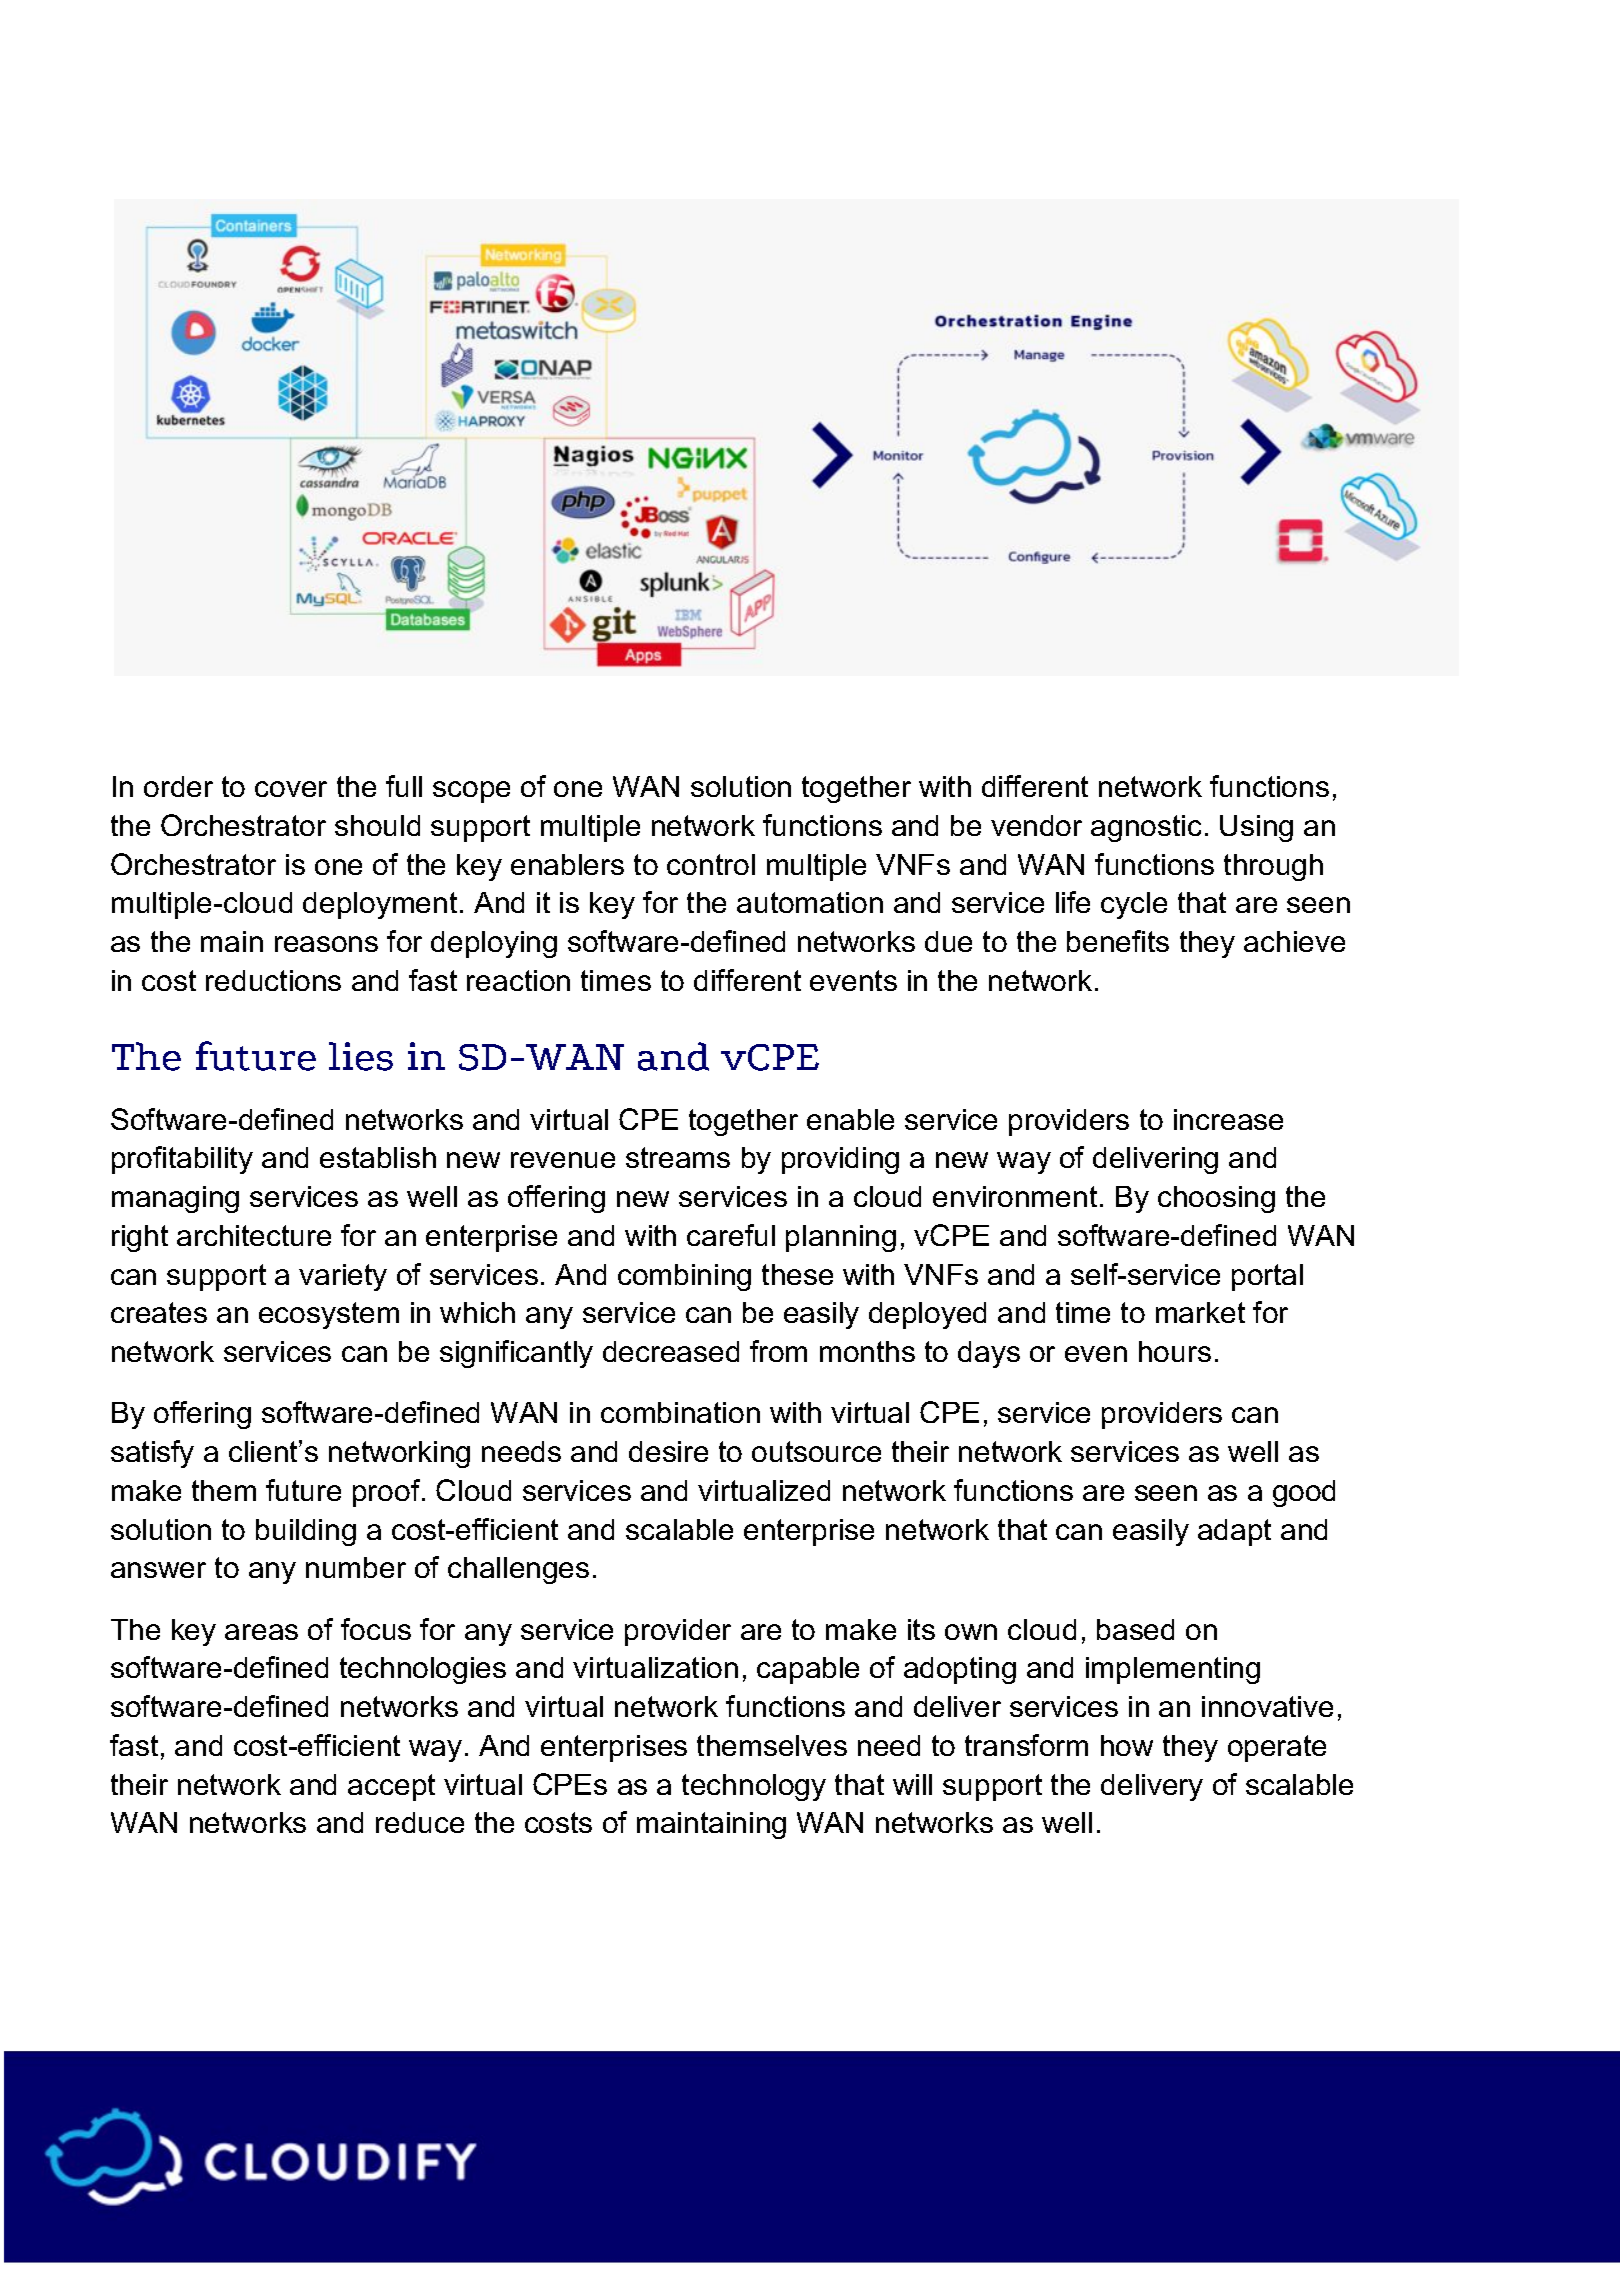 Image resolution: width=1620 pixels, height=2291 pixels. Describe the element at coordinates (1200, 1312) in the image. I see `market` at that location.
